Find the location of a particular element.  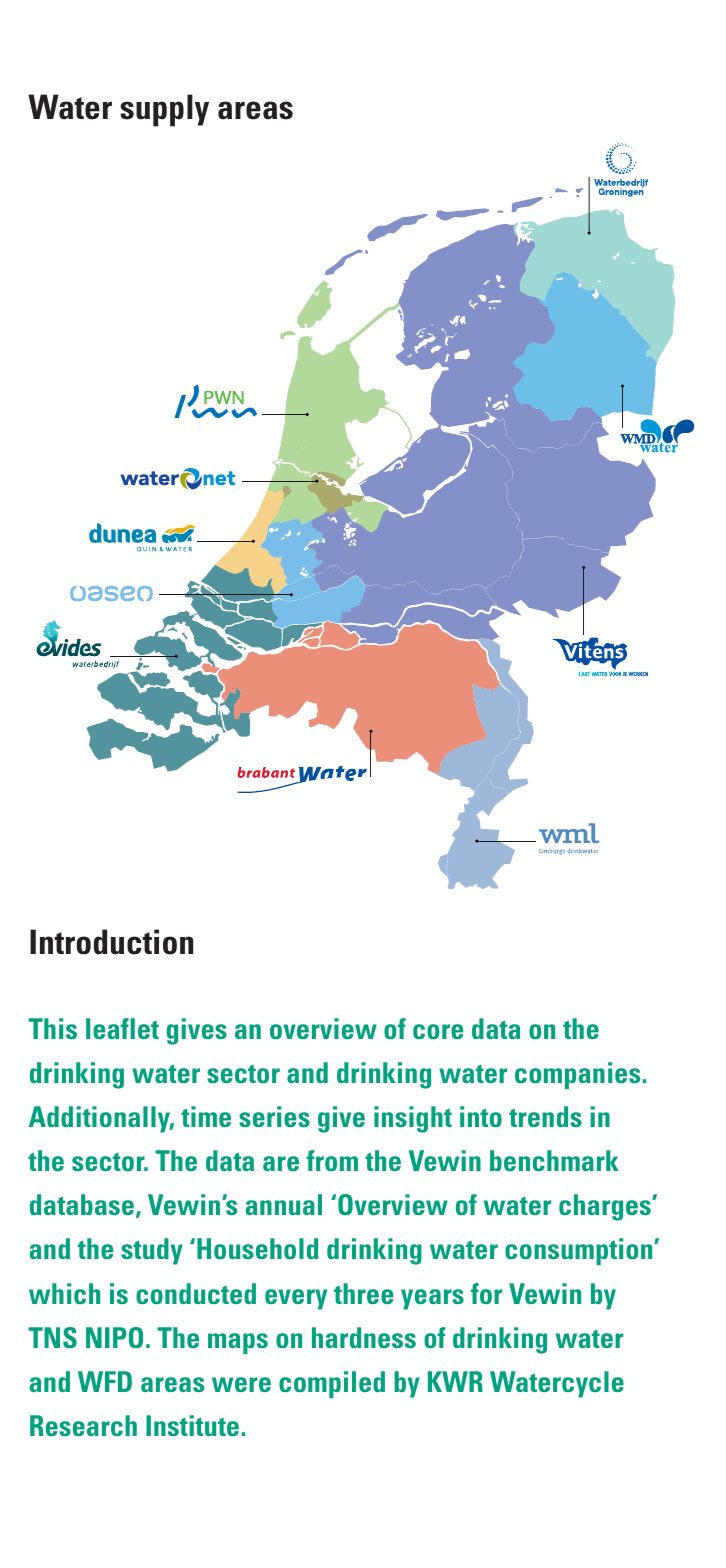

Introduction is located at coordinates (111, 942).
